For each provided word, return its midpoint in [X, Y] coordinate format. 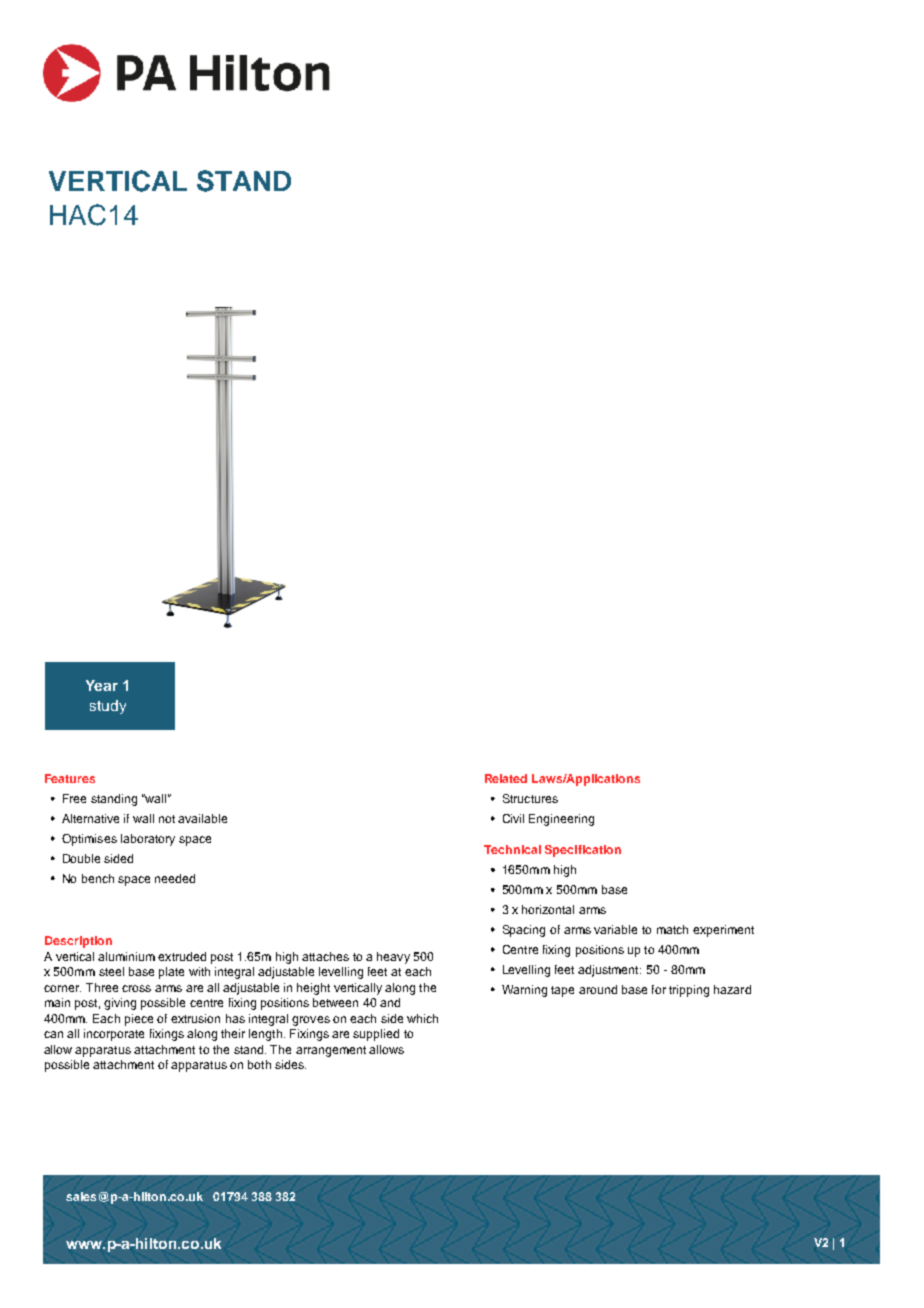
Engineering [561, 820]
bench [98, 878]
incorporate [114, 1035]
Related [506, 778]
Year [102, 685]
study [108, 707]
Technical [512, 849]
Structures [530, 798]
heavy [393, 958]
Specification [583, 851]
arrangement [331, 1051]
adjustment [609, 971]
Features [70, 778]
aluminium [126, 956]
